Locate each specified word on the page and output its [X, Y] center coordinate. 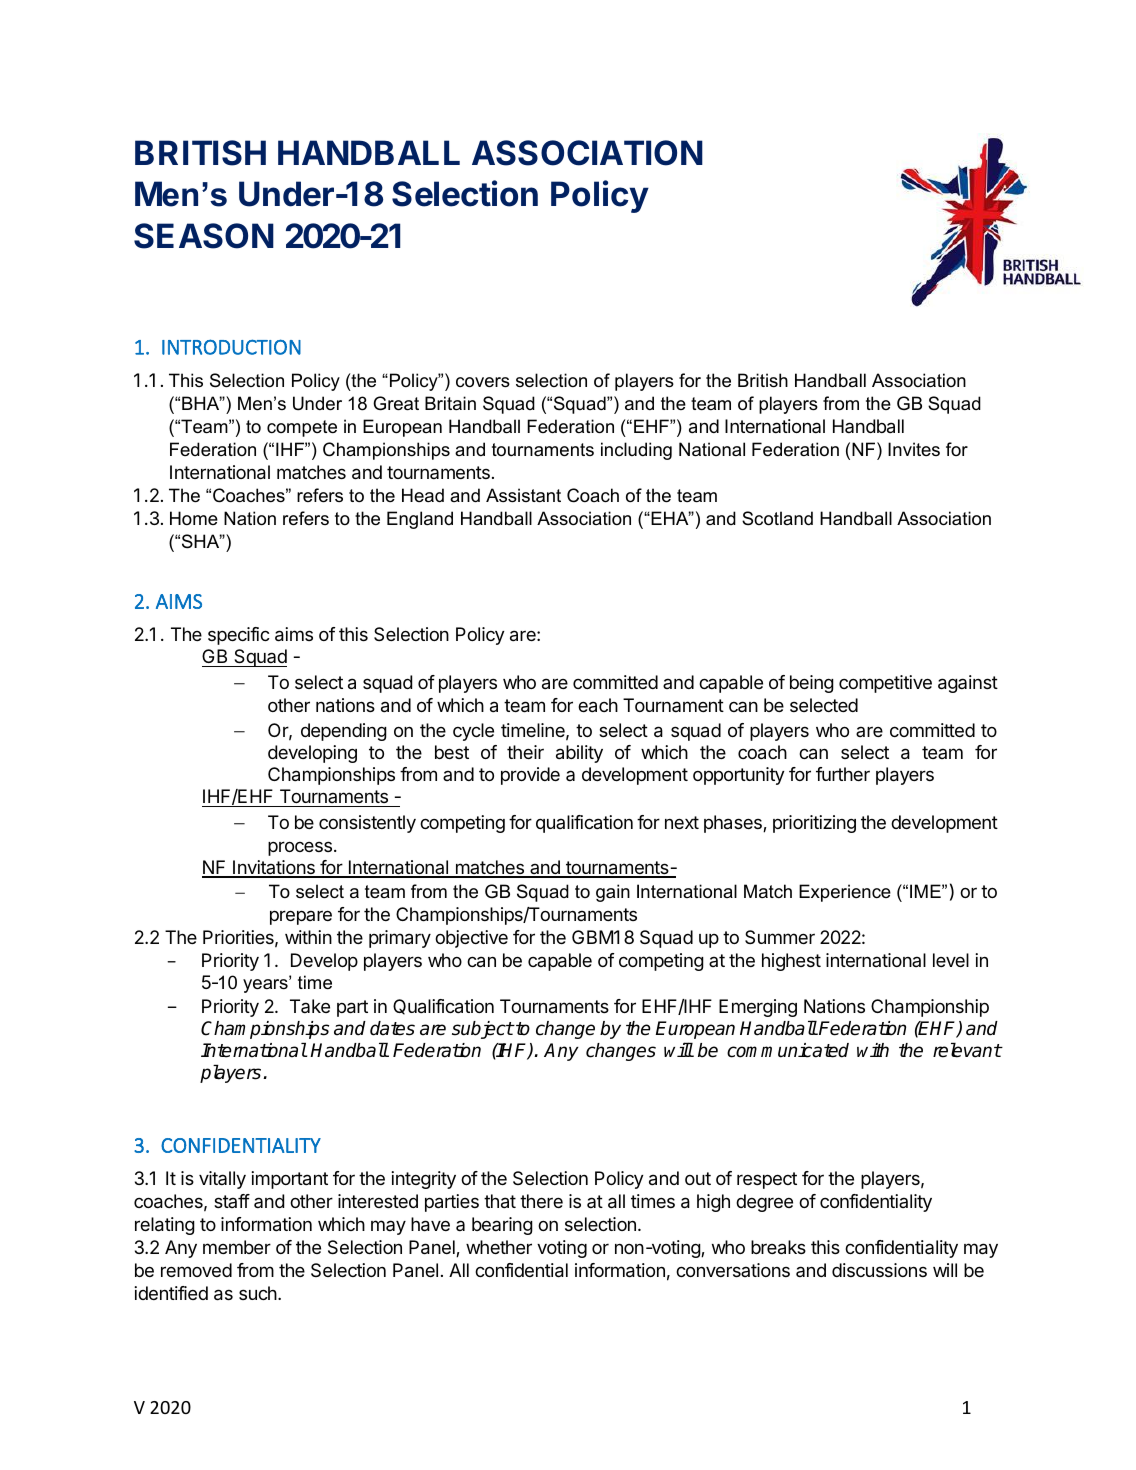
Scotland [777, 518]
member [237, 1247]
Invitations [274, 868]
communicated [788, 1050]
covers [483, 382]
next [682, 822]
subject [483, 1030]
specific [239, 636]
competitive [885, 684]
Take [310, 1006]
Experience [845, 893]
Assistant [523, 495]
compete [302, 428]
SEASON [204, 236]
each [598, 705]
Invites [914, 449]
